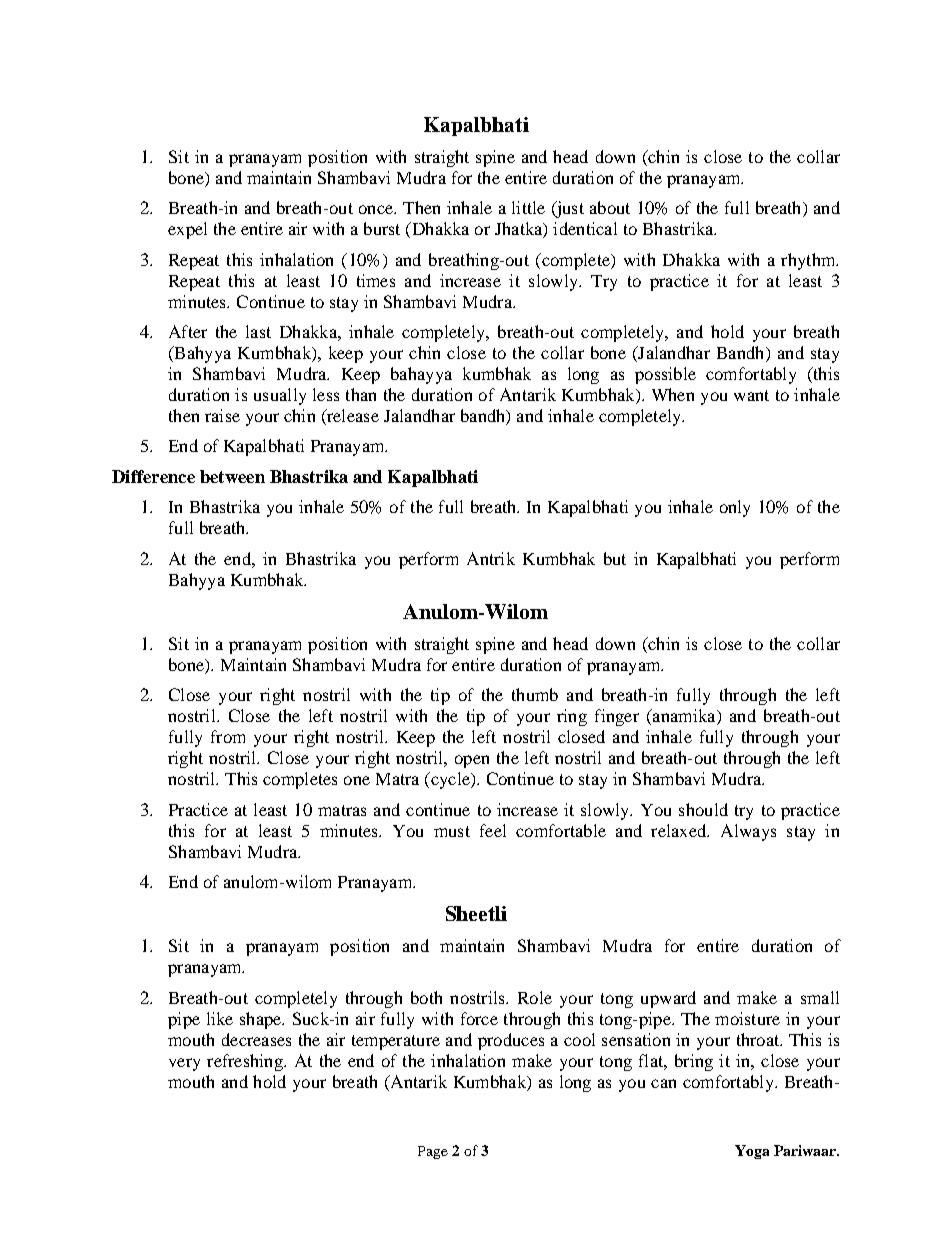 The width and height of the screenshot is (952, 1233). Describe the element at coordinates (747, 1018) in the screenshot. I see `moisture` at that location.
